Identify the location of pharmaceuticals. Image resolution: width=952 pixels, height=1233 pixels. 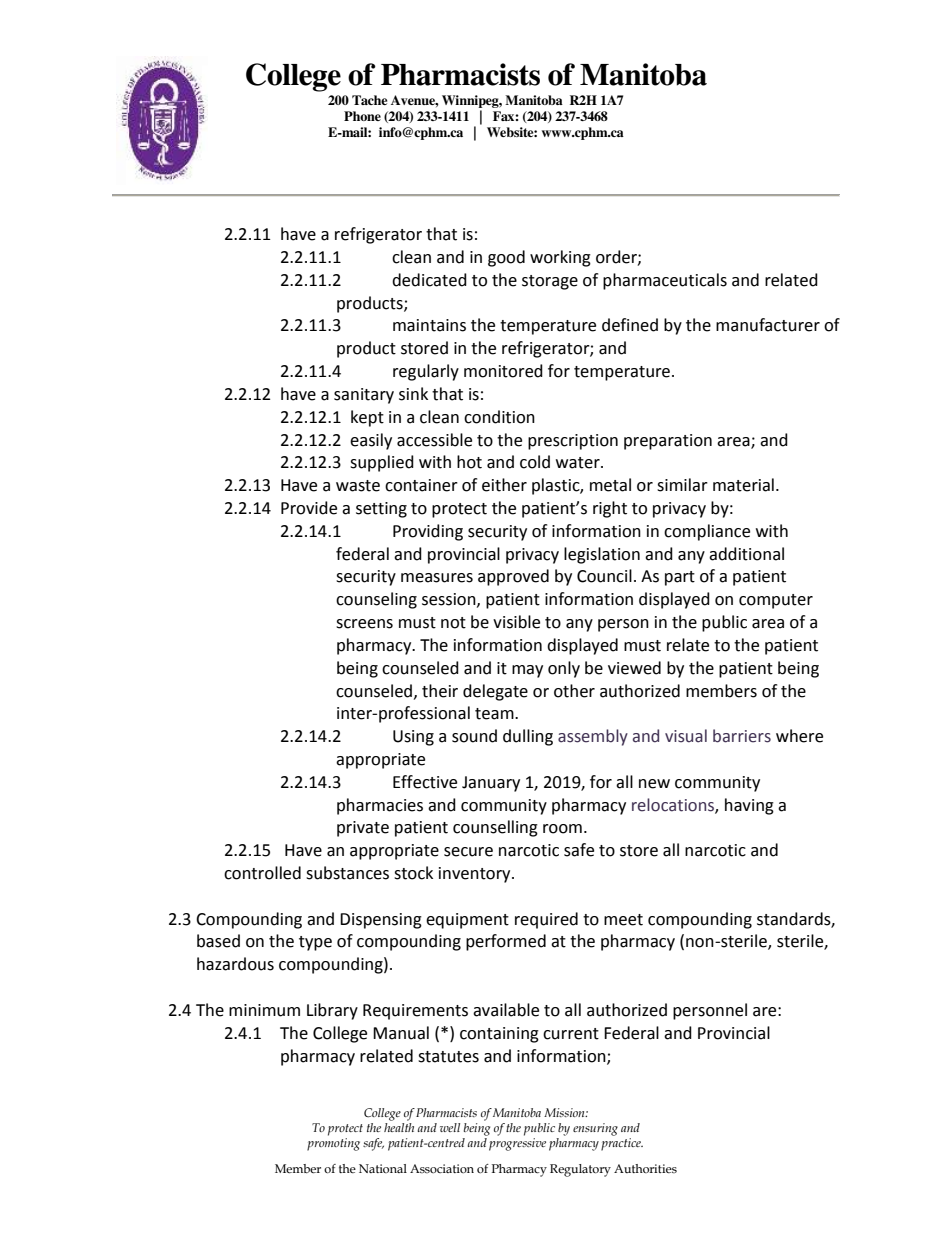
(665, 281).
